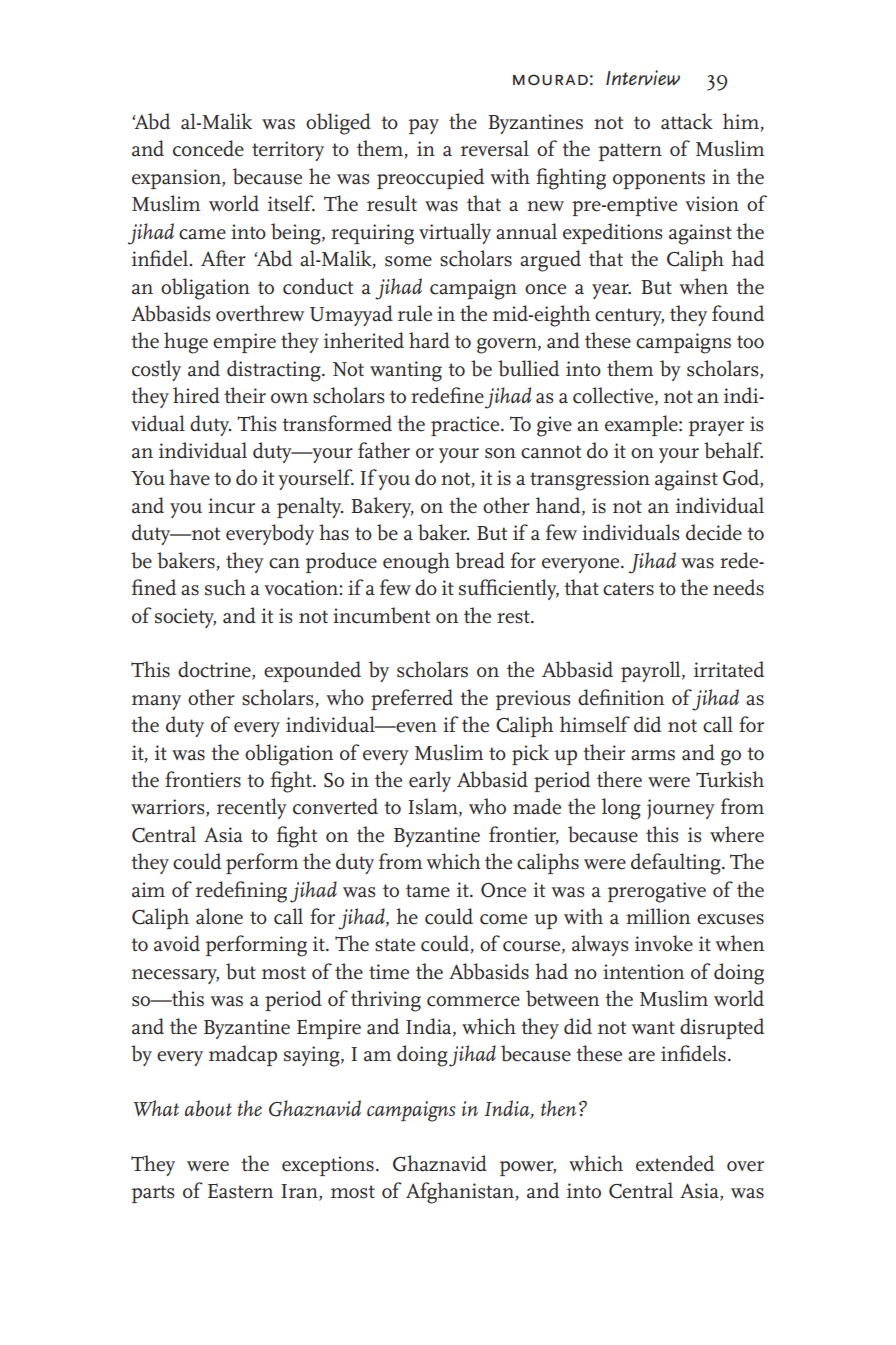  Describe the element at coordinates (288, 151) in the document. I see `territory` at that location.
